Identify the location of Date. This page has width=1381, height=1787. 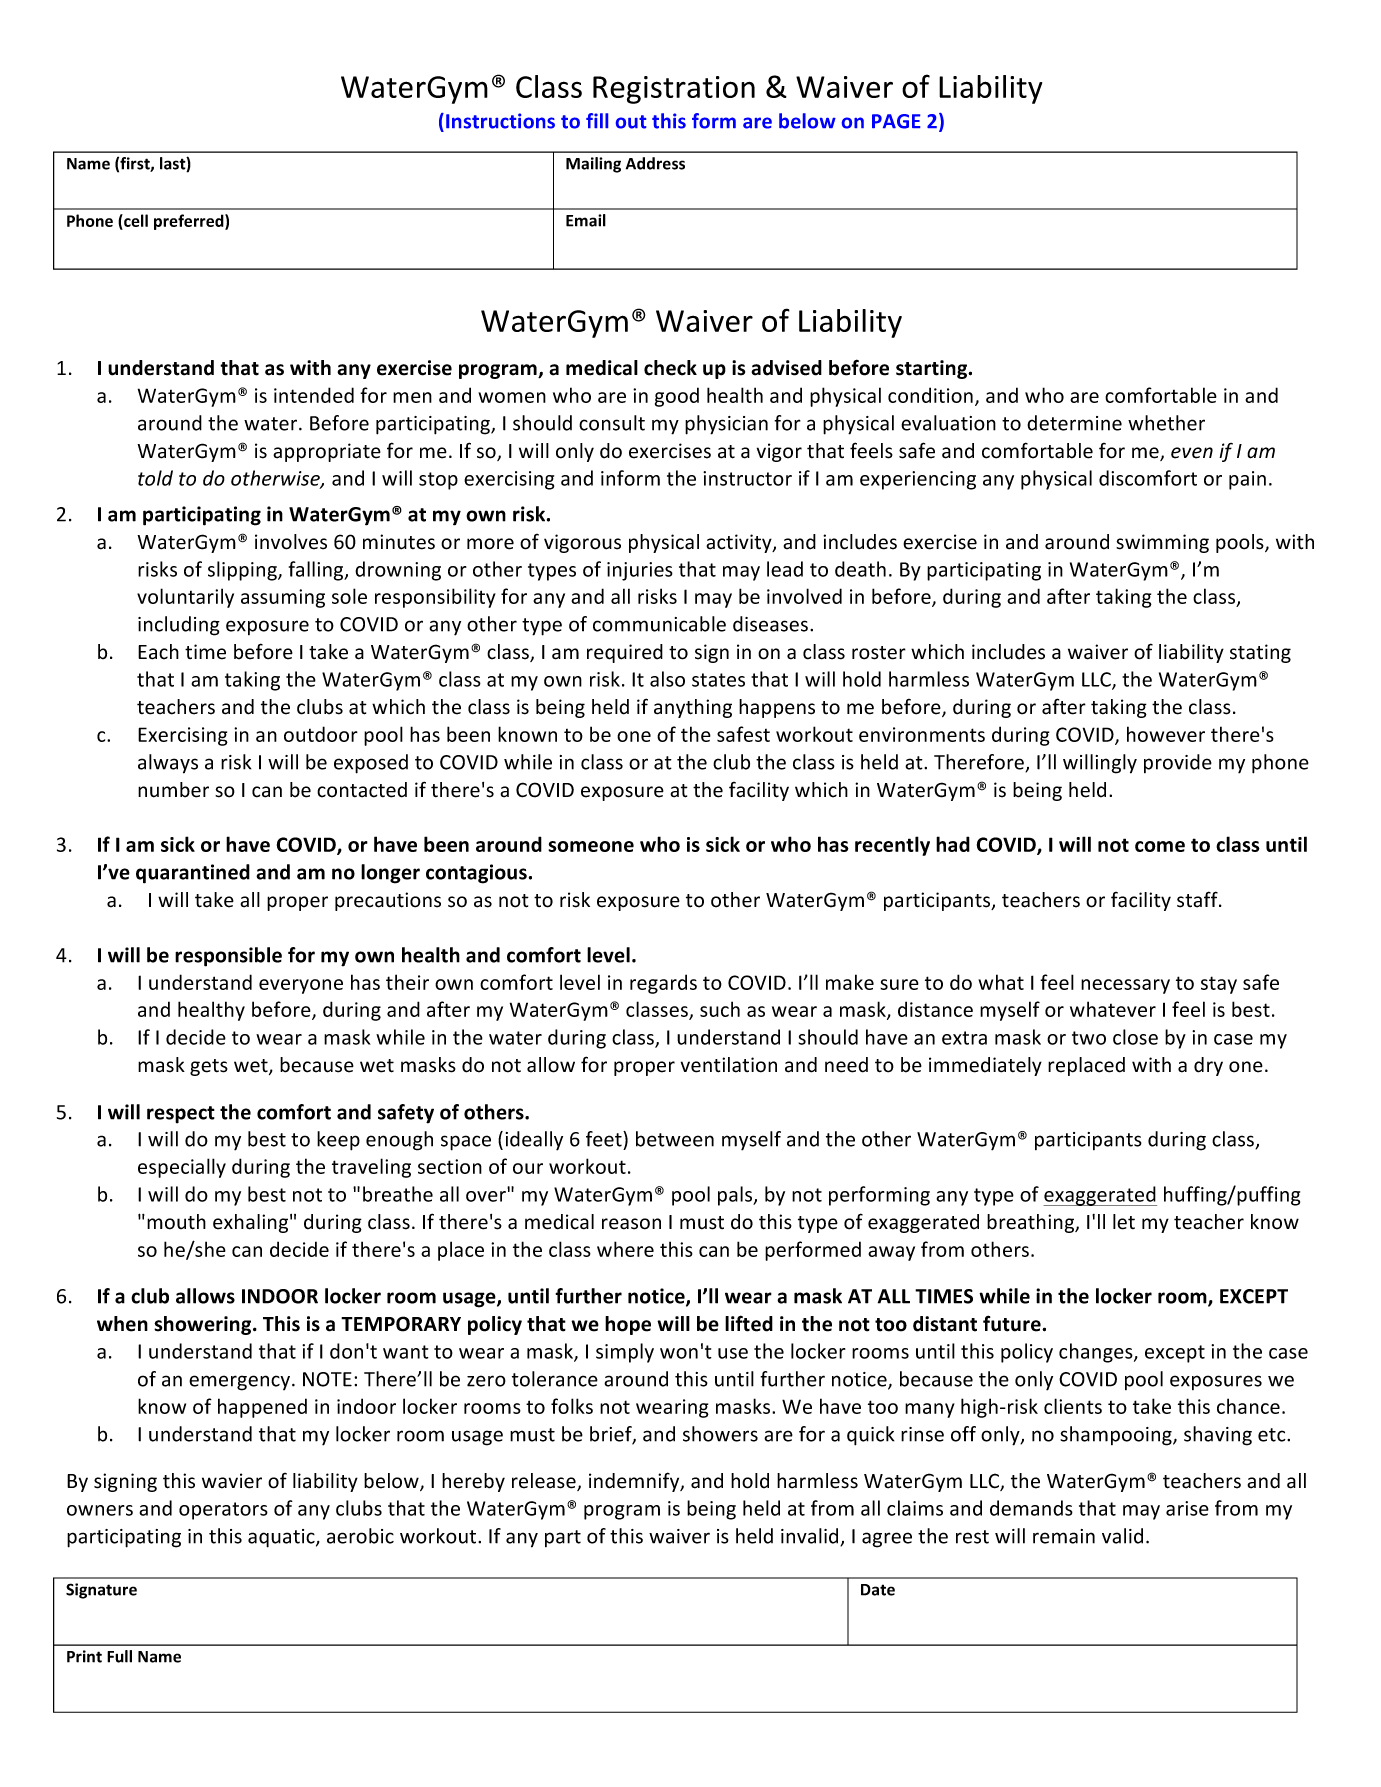
(878, 1590).
